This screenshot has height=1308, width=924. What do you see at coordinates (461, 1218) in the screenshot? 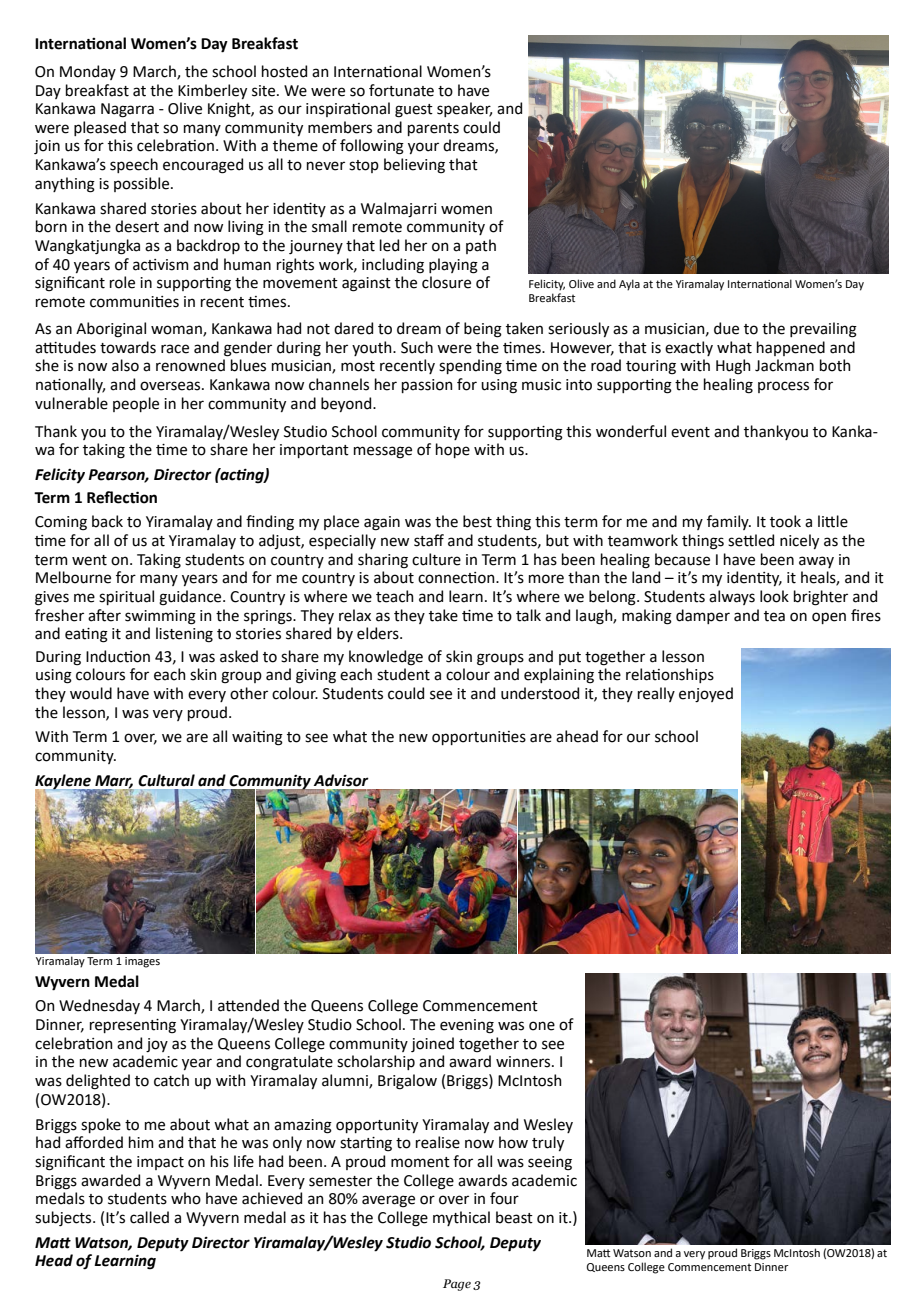
I see `mythical` at bounding box center [461, 1218].
